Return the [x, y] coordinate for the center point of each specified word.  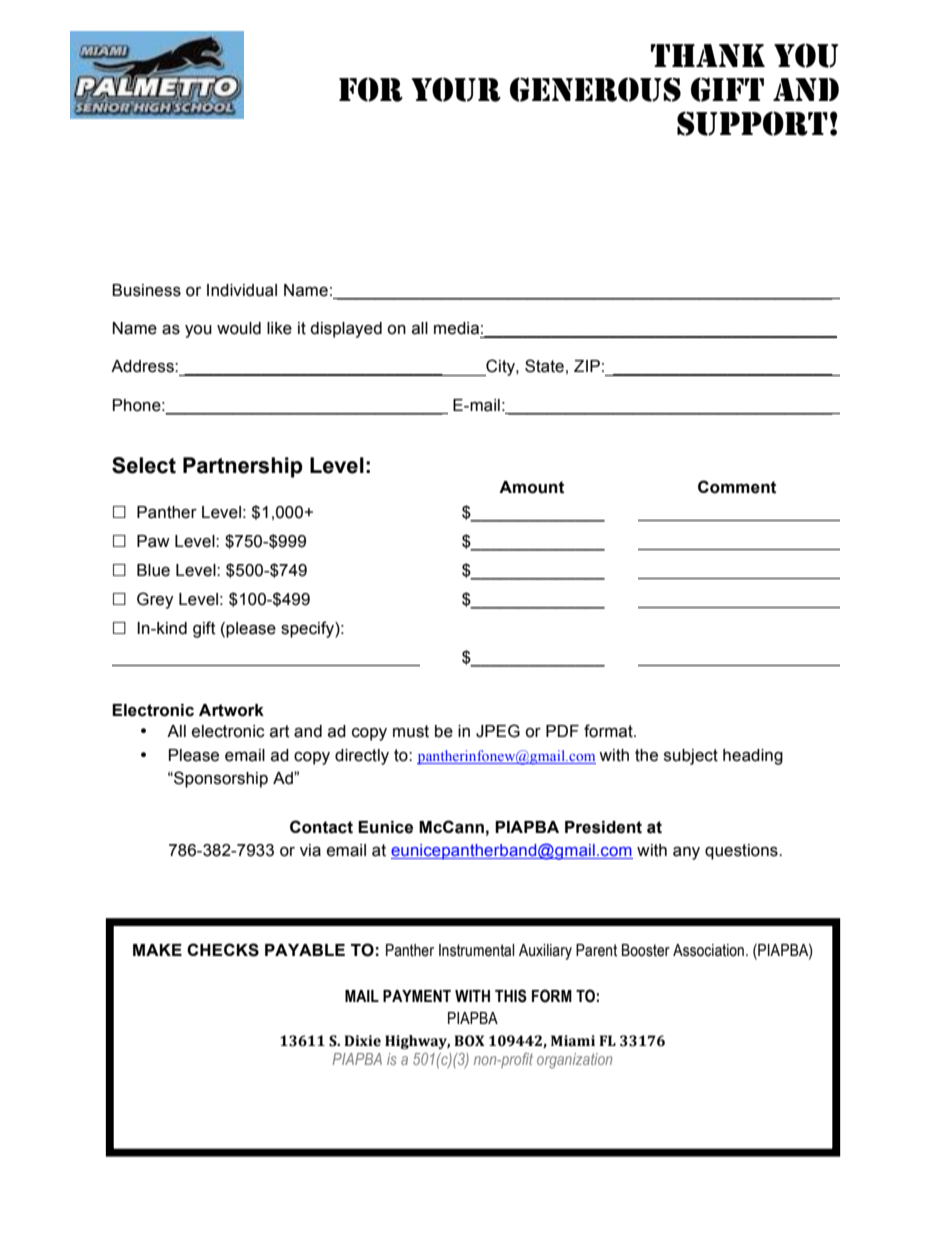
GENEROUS [595, 89]
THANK [708, 55]
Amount [531, 487]
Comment [737, 487]
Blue [153, 570]
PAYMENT [417, 996]
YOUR [456, 89]
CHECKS [223, 950]
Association [708, 950]
